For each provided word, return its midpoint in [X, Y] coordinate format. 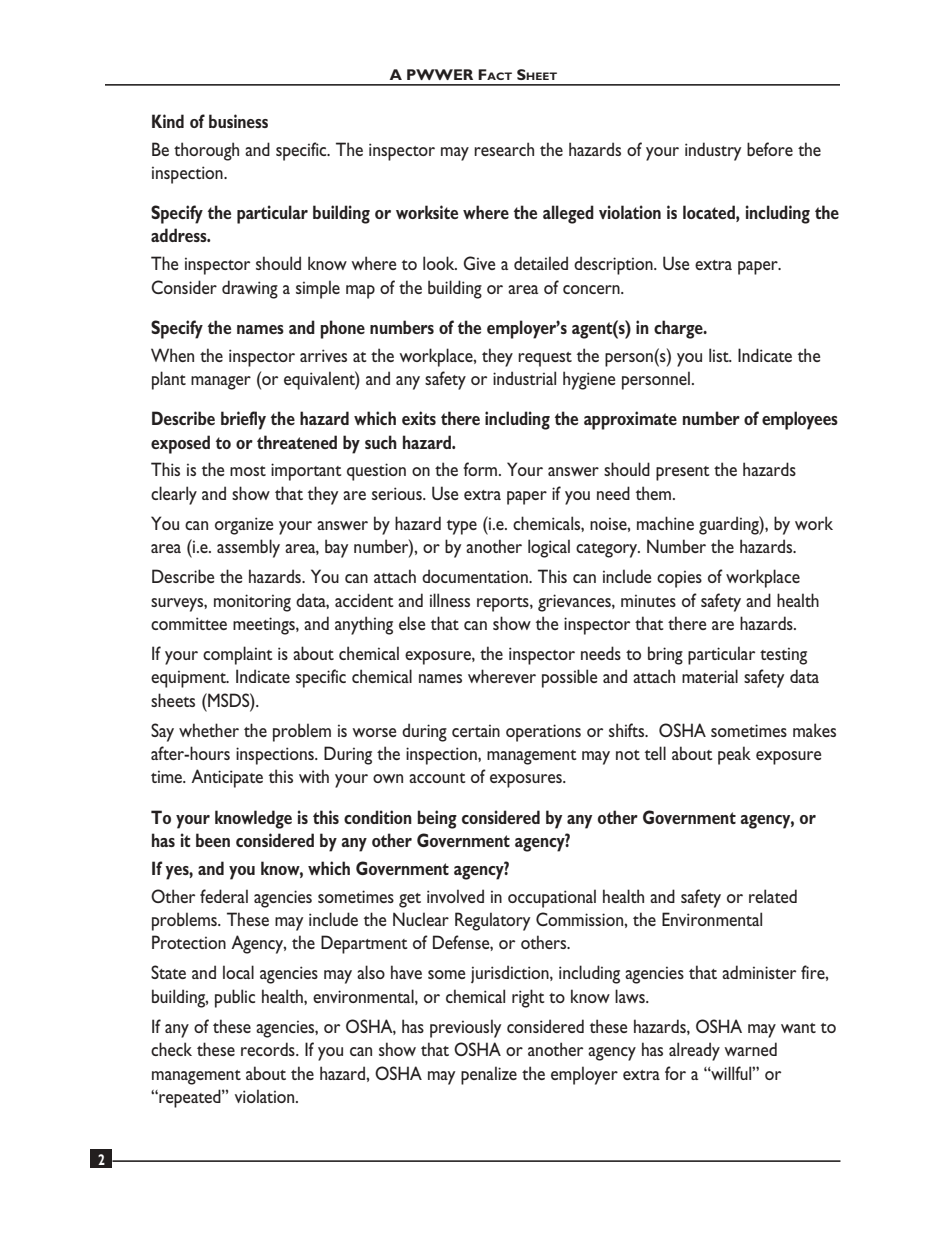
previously [465, 1028]
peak [734, 755]
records [269, 1049]
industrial [524, 378]
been [213, 840]
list [720, 355]
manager [221, 383]
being [437, 819]
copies [679, 579]
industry [713, 151]
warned [751, 1049]
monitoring [252, 603]
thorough [206, 151]
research [504, 149]
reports [504, 604]
